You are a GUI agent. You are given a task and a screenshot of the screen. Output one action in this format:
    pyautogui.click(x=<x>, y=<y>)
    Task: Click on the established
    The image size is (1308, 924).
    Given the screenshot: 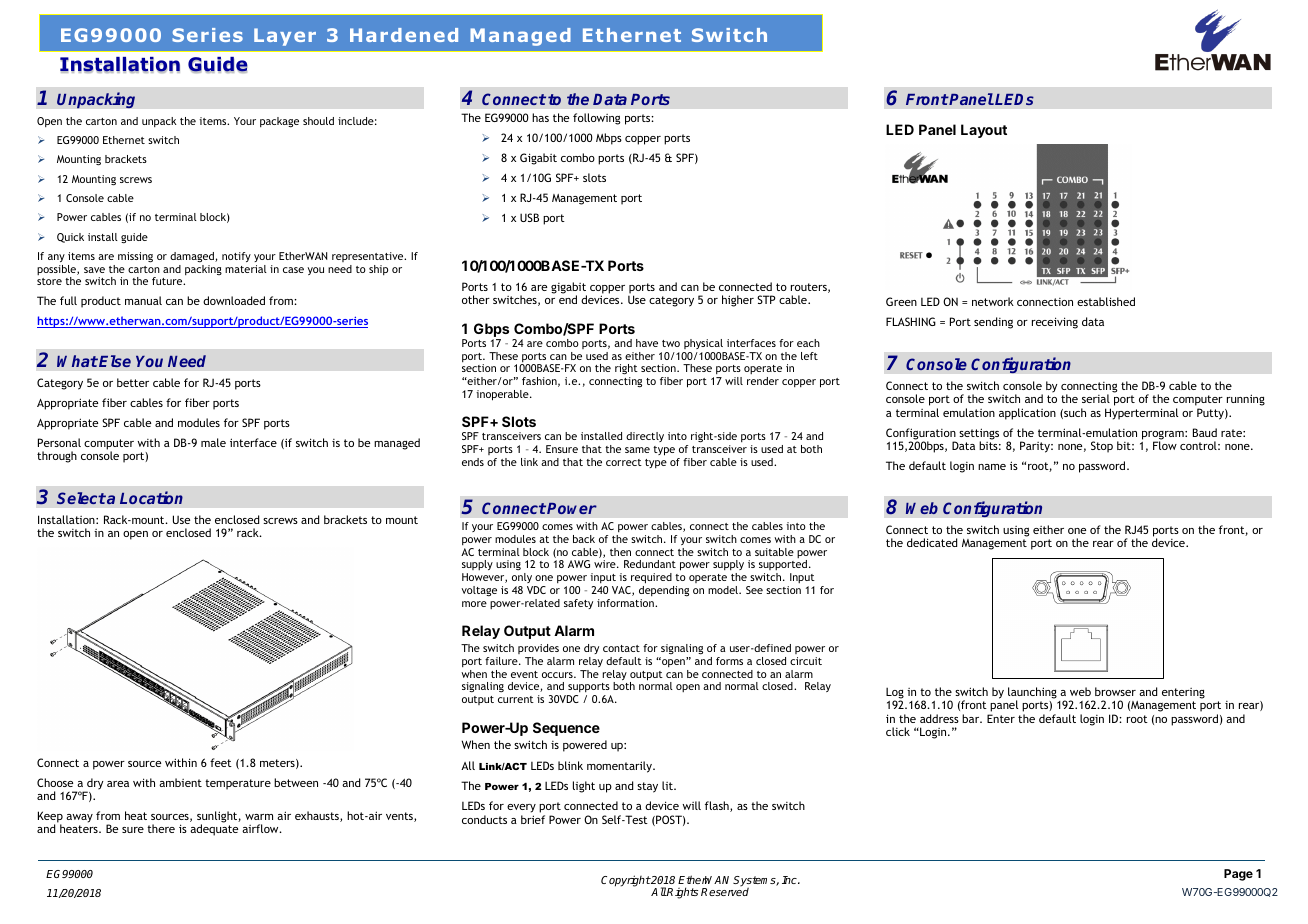 What is the action you would take?
    pyautogui.click(x=1106, y=301)
